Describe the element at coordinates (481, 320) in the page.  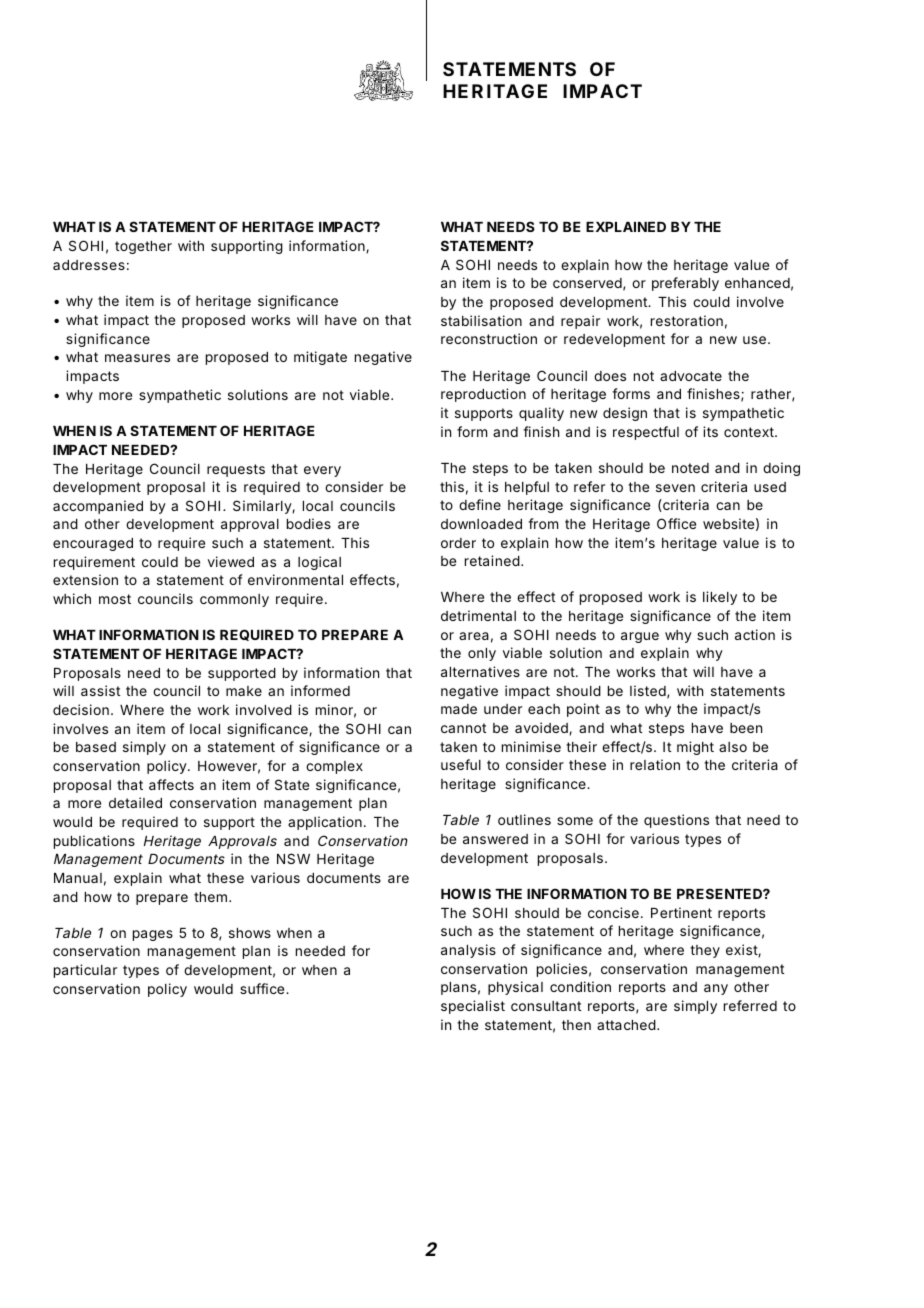
I see `stabilisation` at that location.
